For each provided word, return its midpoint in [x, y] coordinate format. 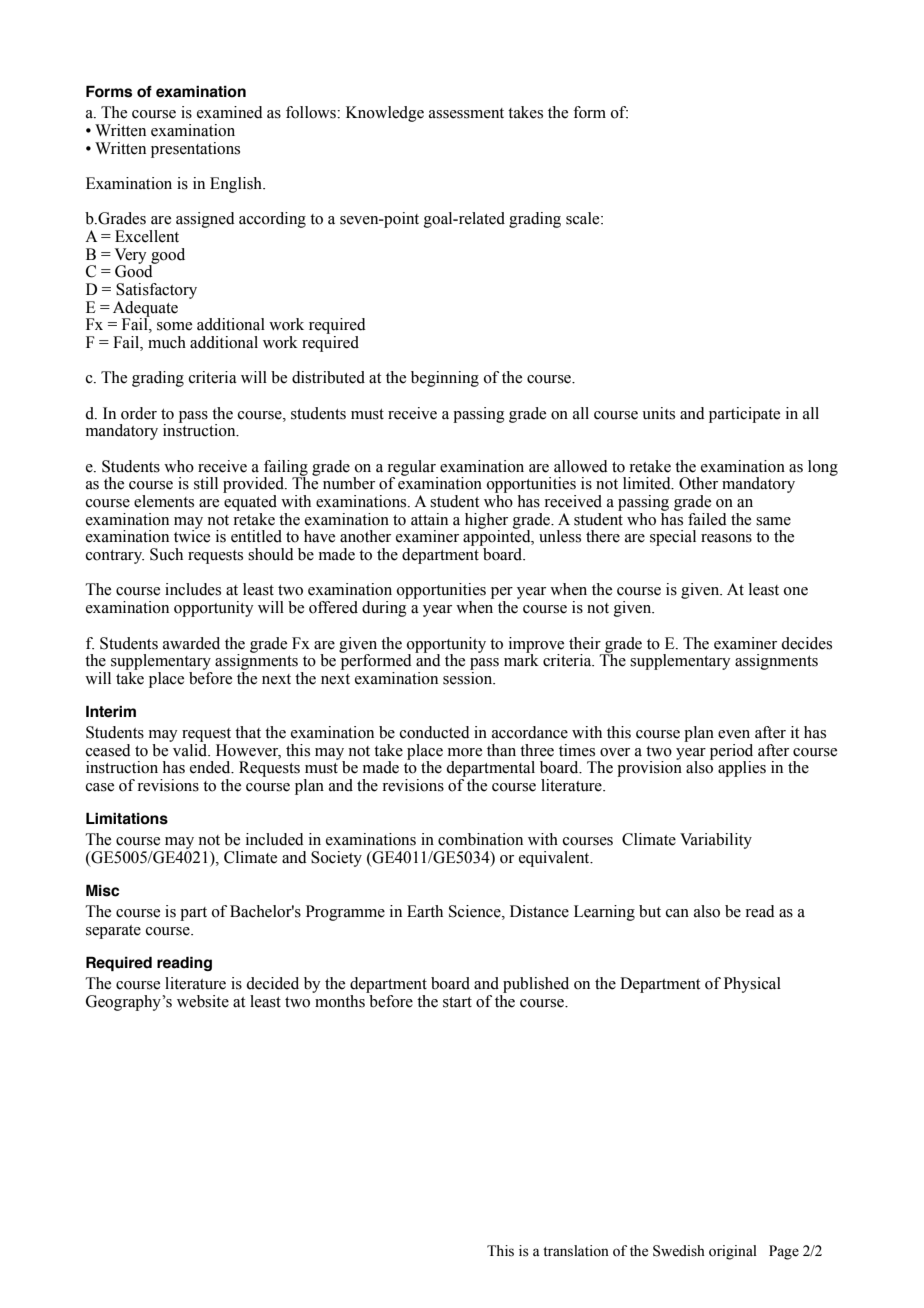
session [469, 678]
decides [806, 643]
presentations [195, 150]
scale [584, 218]
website [203, 1001]
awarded [191, 643]
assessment [466, 113]
